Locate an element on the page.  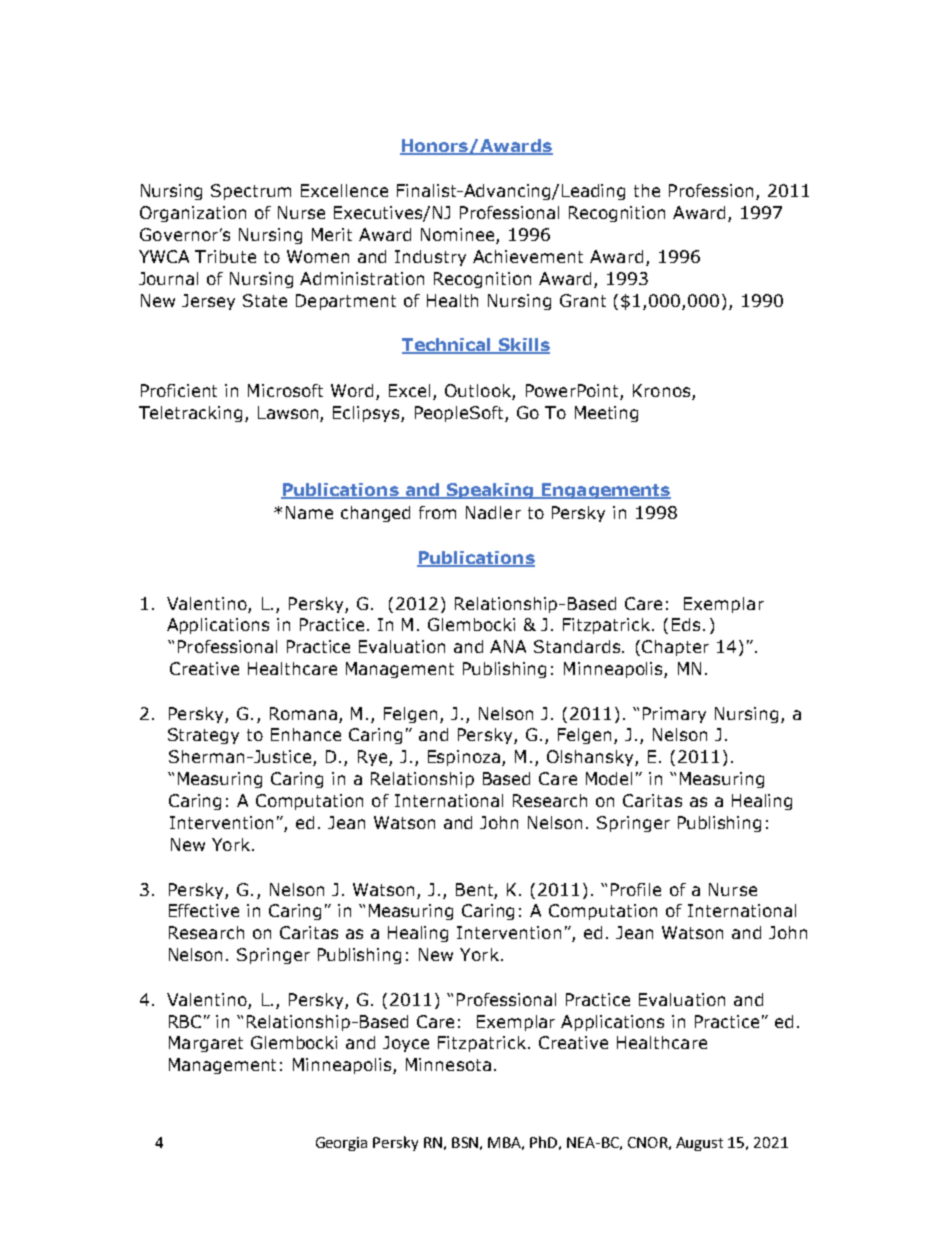
August is located at coordinates (699, 1144).
